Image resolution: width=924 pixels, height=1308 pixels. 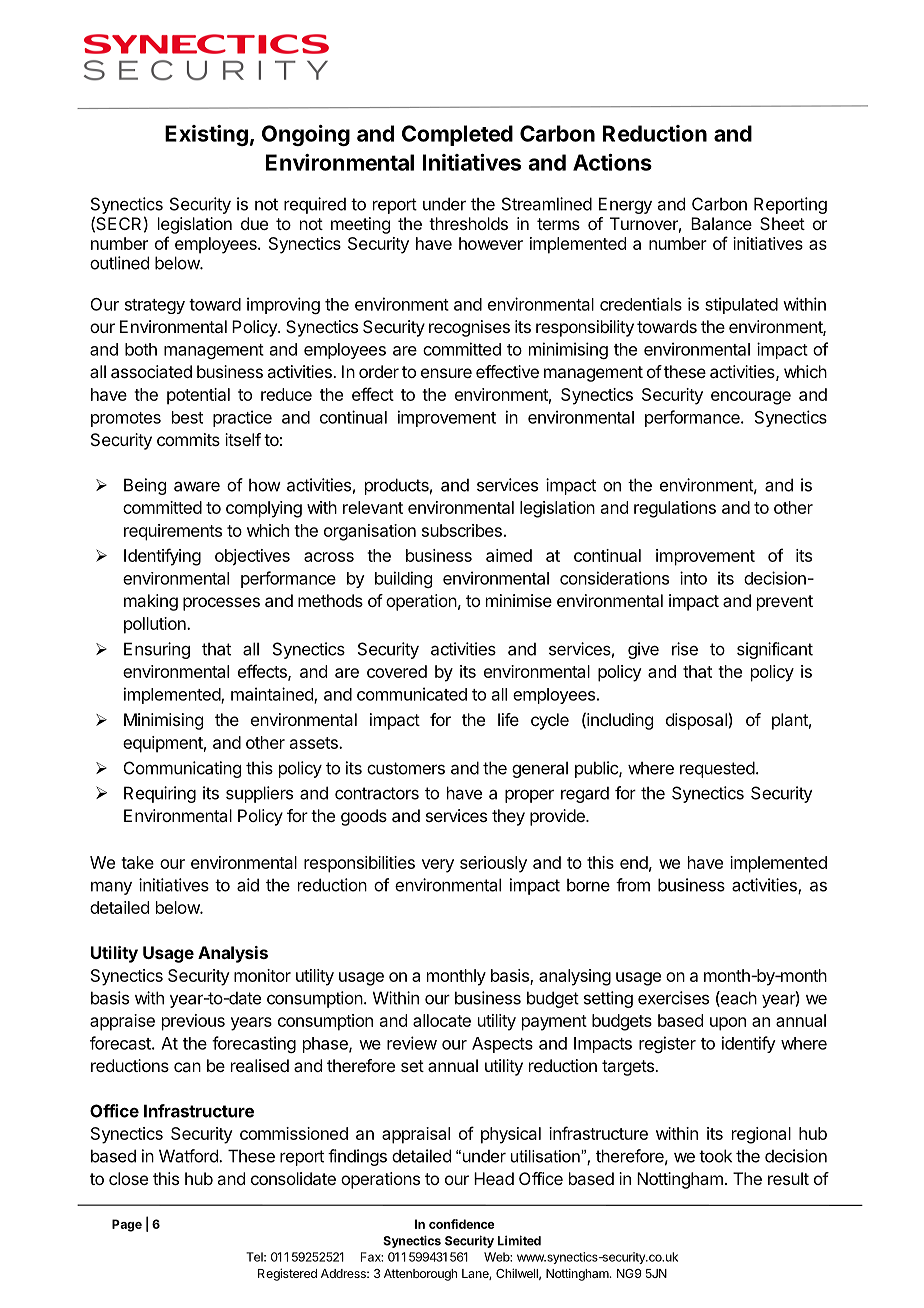 I want to click on subscribes, so click(x=462, y=530).
